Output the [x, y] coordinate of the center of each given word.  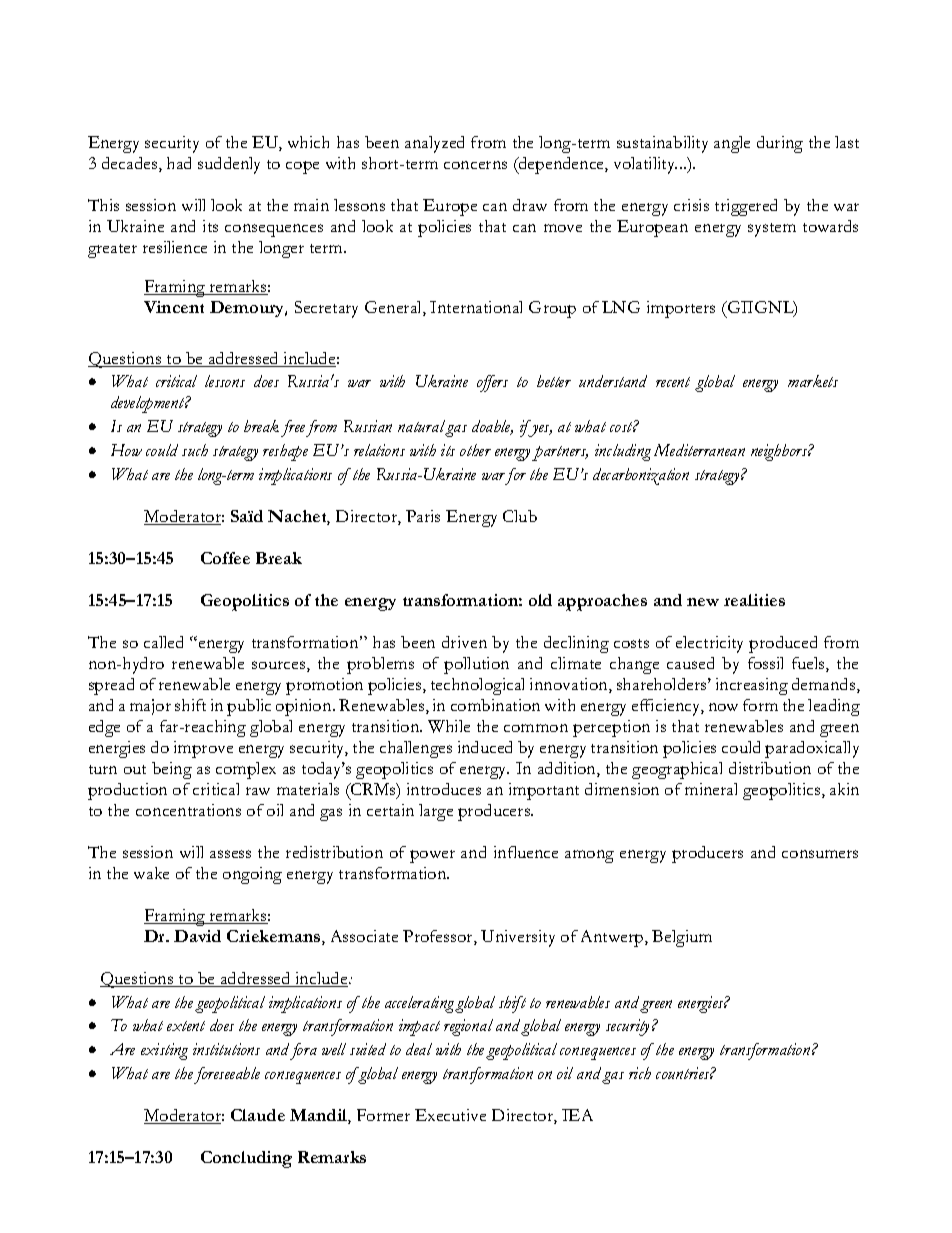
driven [464, 642]
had [179, 163]
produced [783, 644]
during [780, 144]
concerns [475, 165]
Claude [258, 1115]
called [163, 642]
